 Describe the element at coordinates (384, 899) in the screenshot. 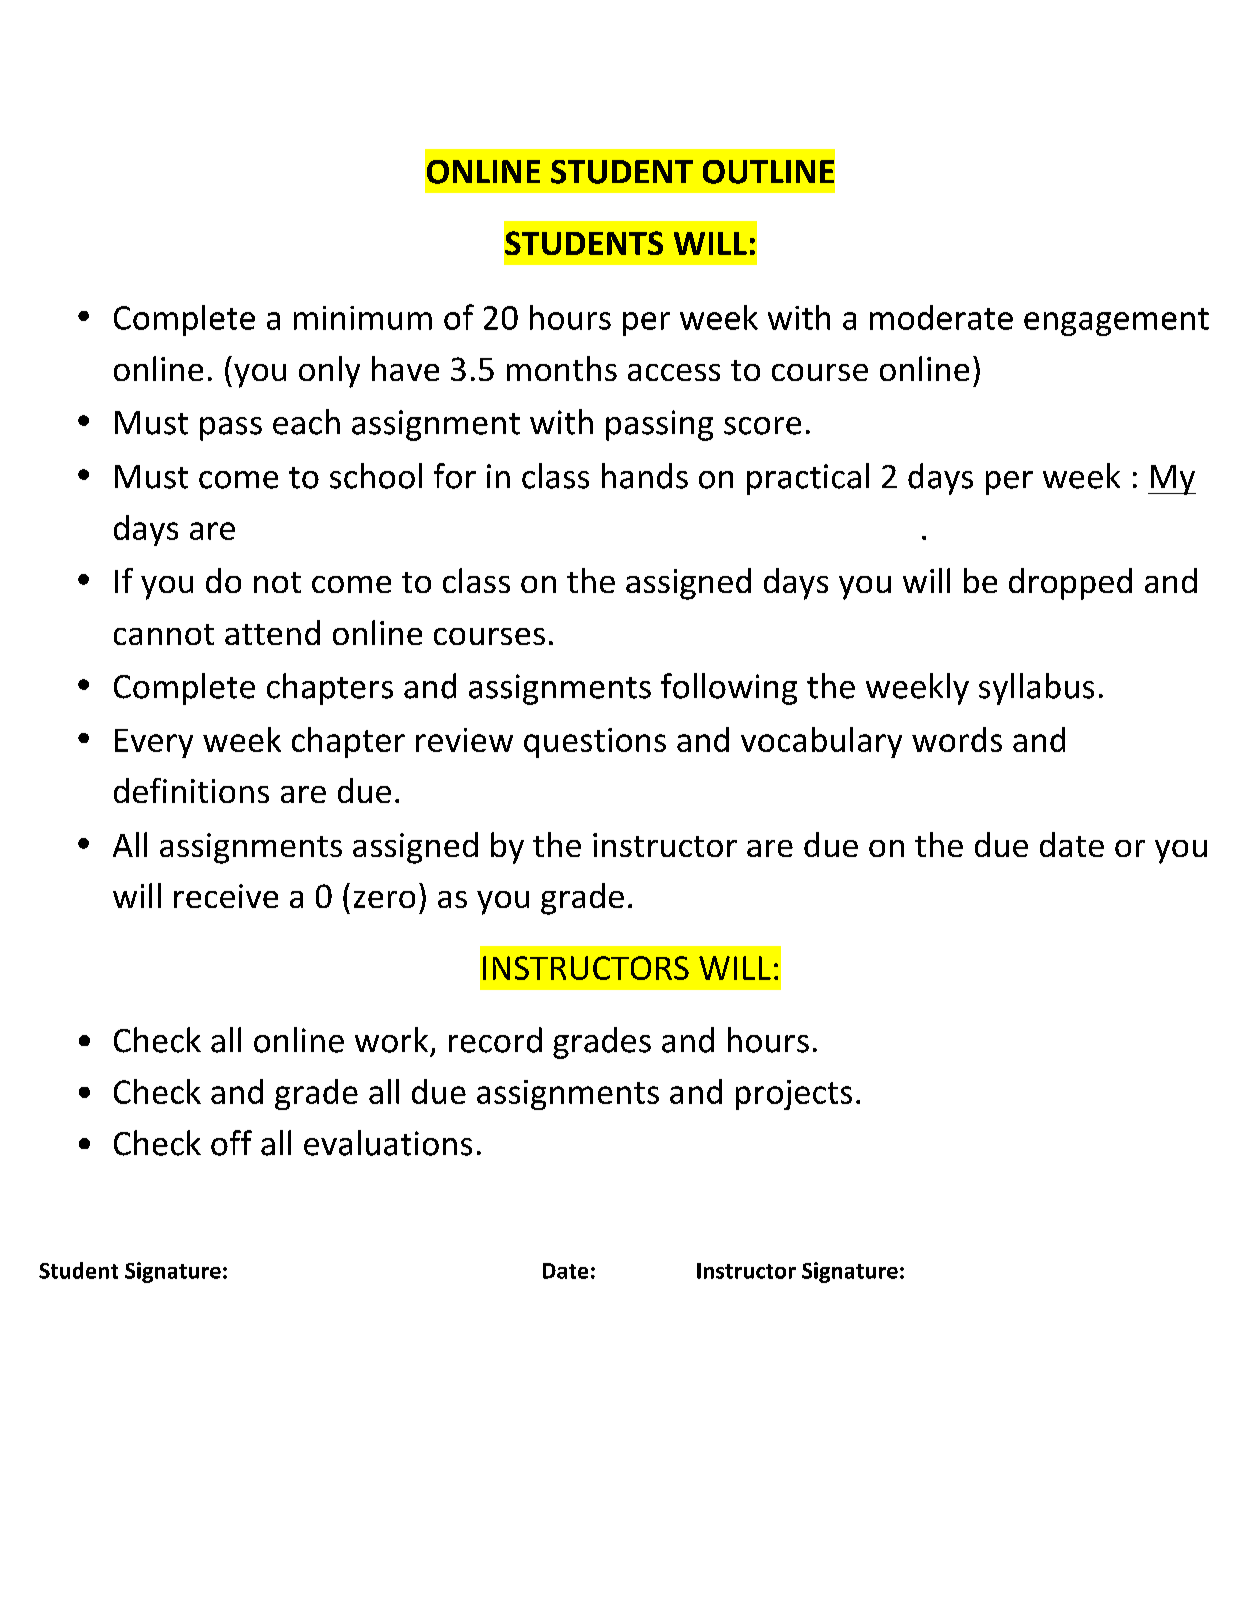

I see `zero` at that location.
